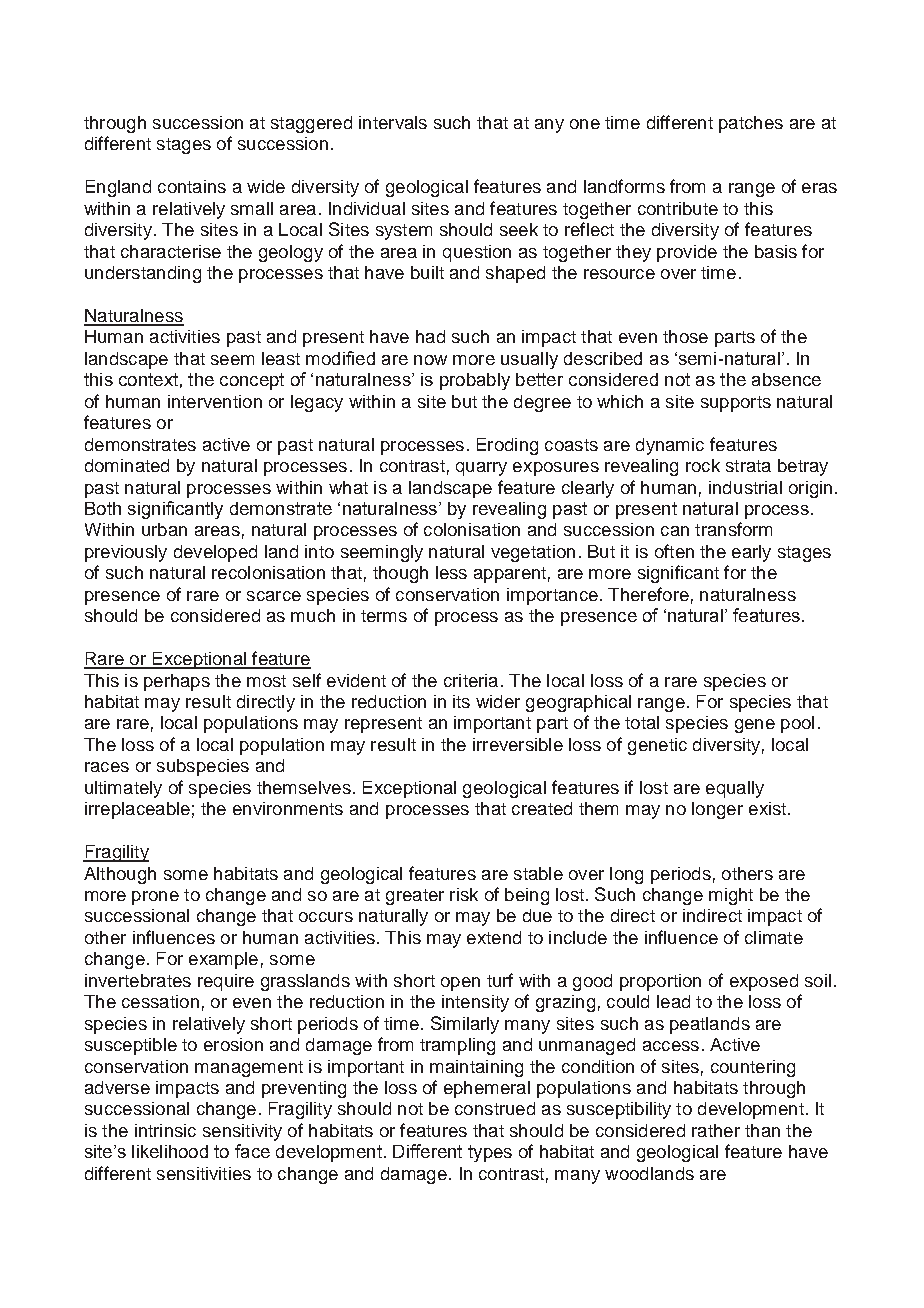 Image resolution: width=924 pixels, height=1308 pixels. I want to click on criteria, so click(471, 680).
